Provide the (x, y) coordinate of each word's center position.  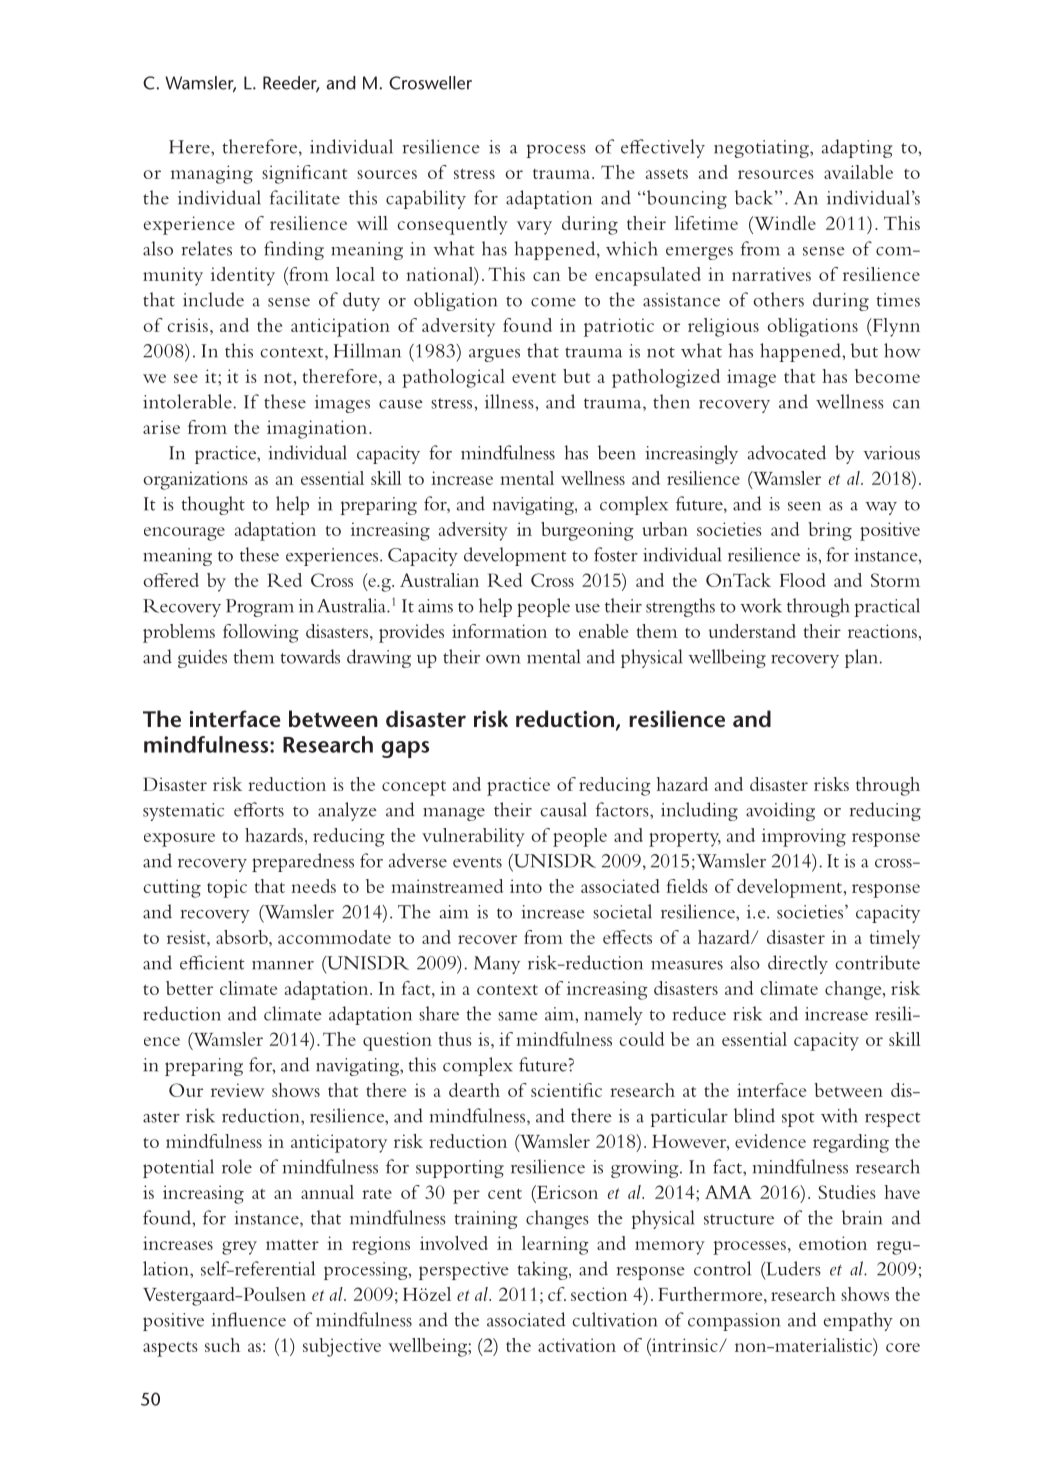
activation (577, 1345)
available (858, 172)
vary (534, 228)
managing (212, 174)
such (222, 1345)
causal (563, 809)
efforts (259, 809)
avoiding (780, 811)
